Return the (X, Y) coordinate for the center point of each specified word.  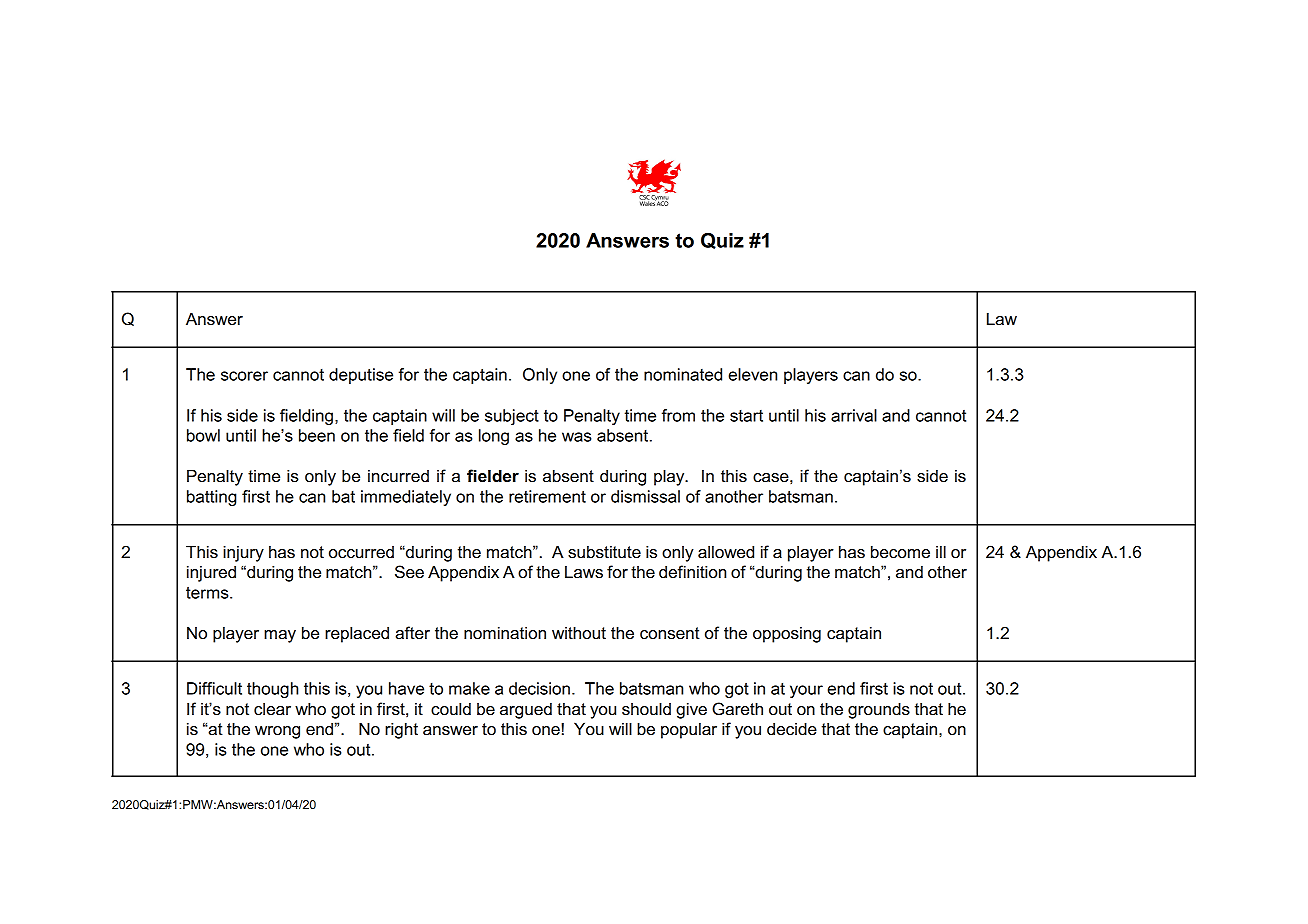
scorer (244, 376)
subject (512, 417)
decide (792, 729)
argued (526, 710)
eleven (752, 374)
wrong (277, 732)
